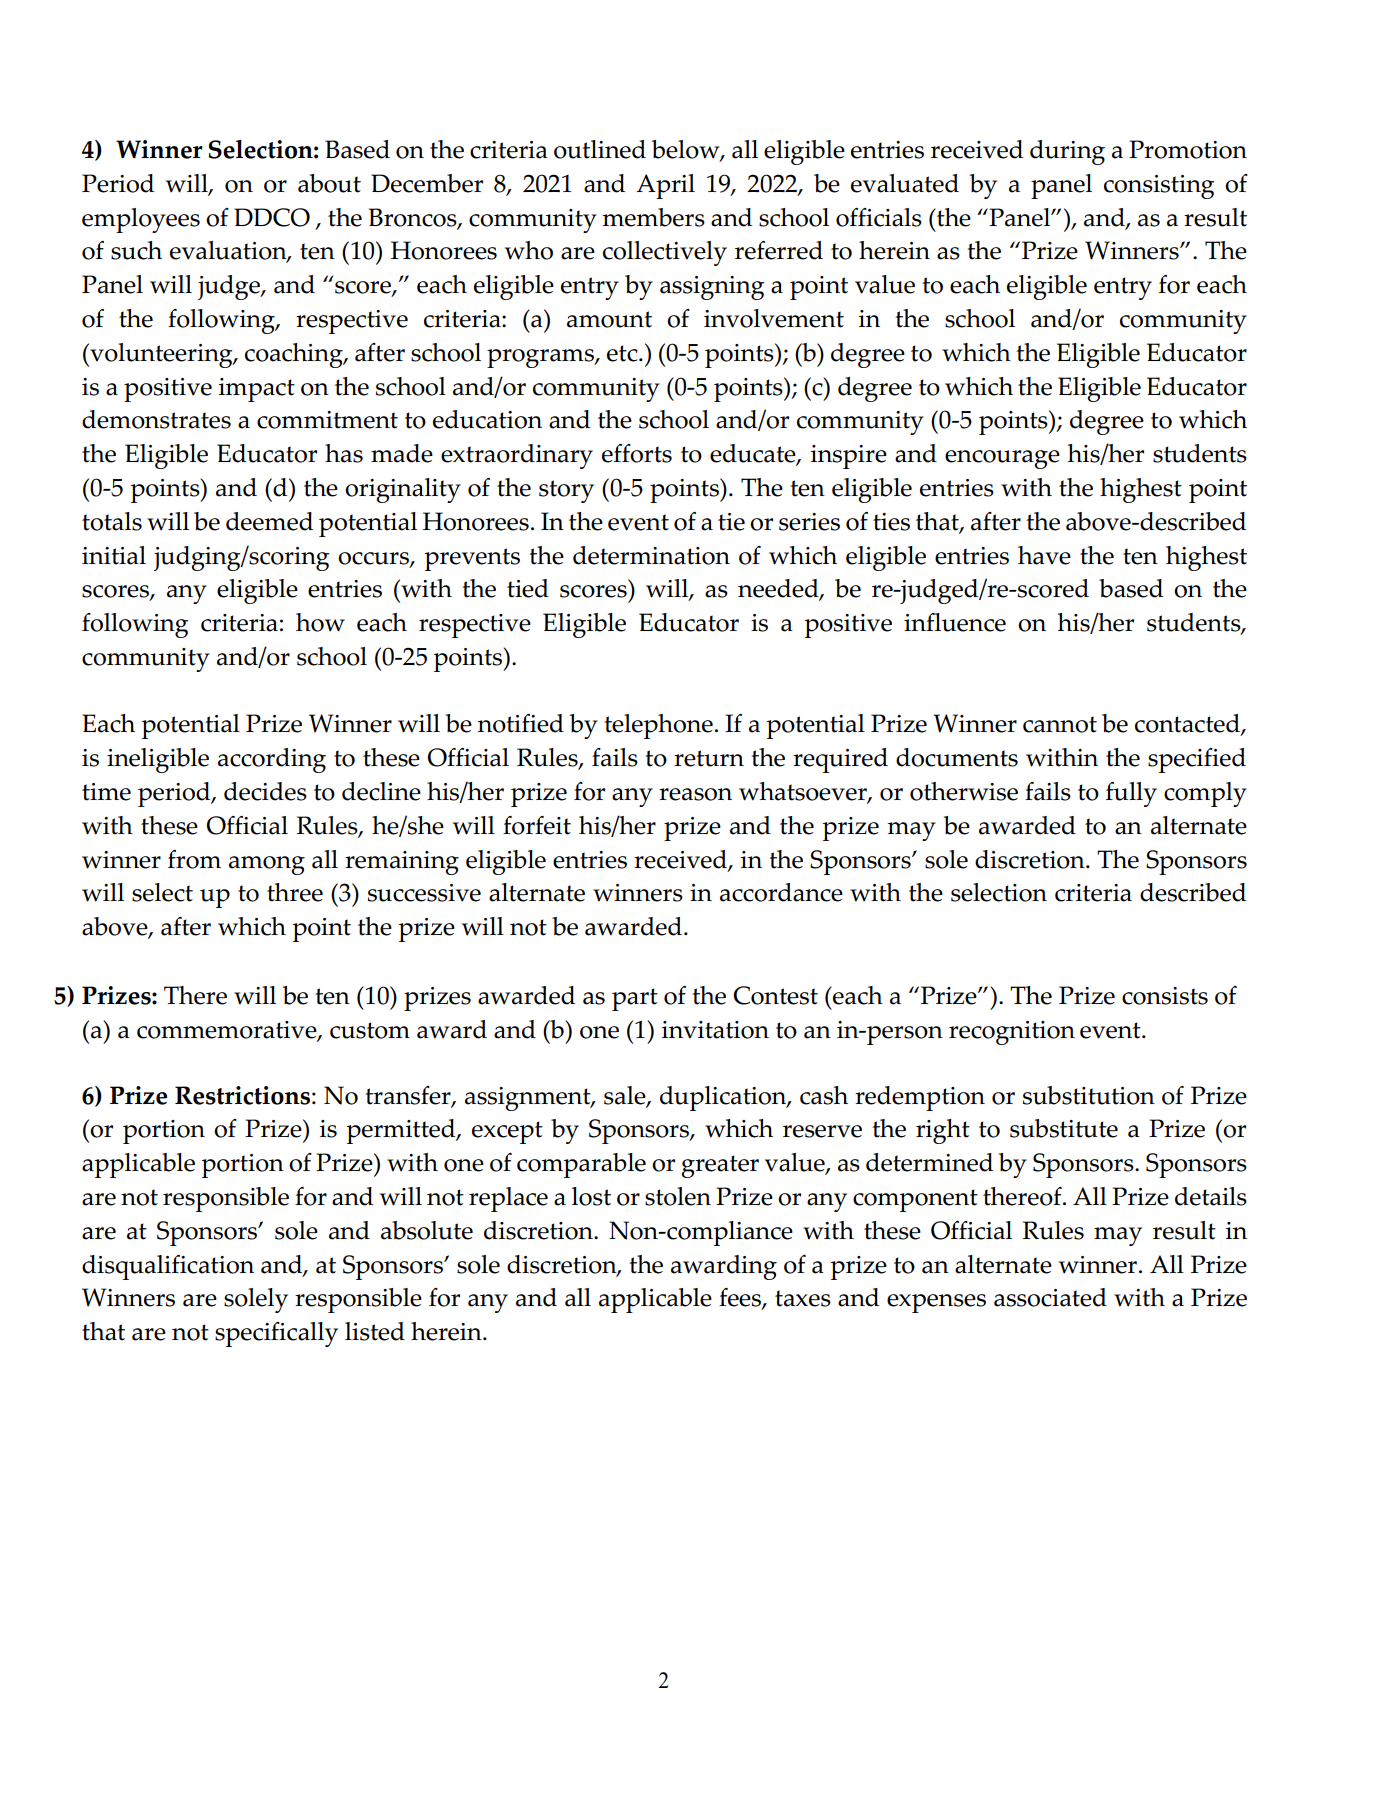 This image has width=1393, height=1802. What do you see at coordinates (1067, 152) in the image?
I see `during` at bounding box center [1067, 152].
